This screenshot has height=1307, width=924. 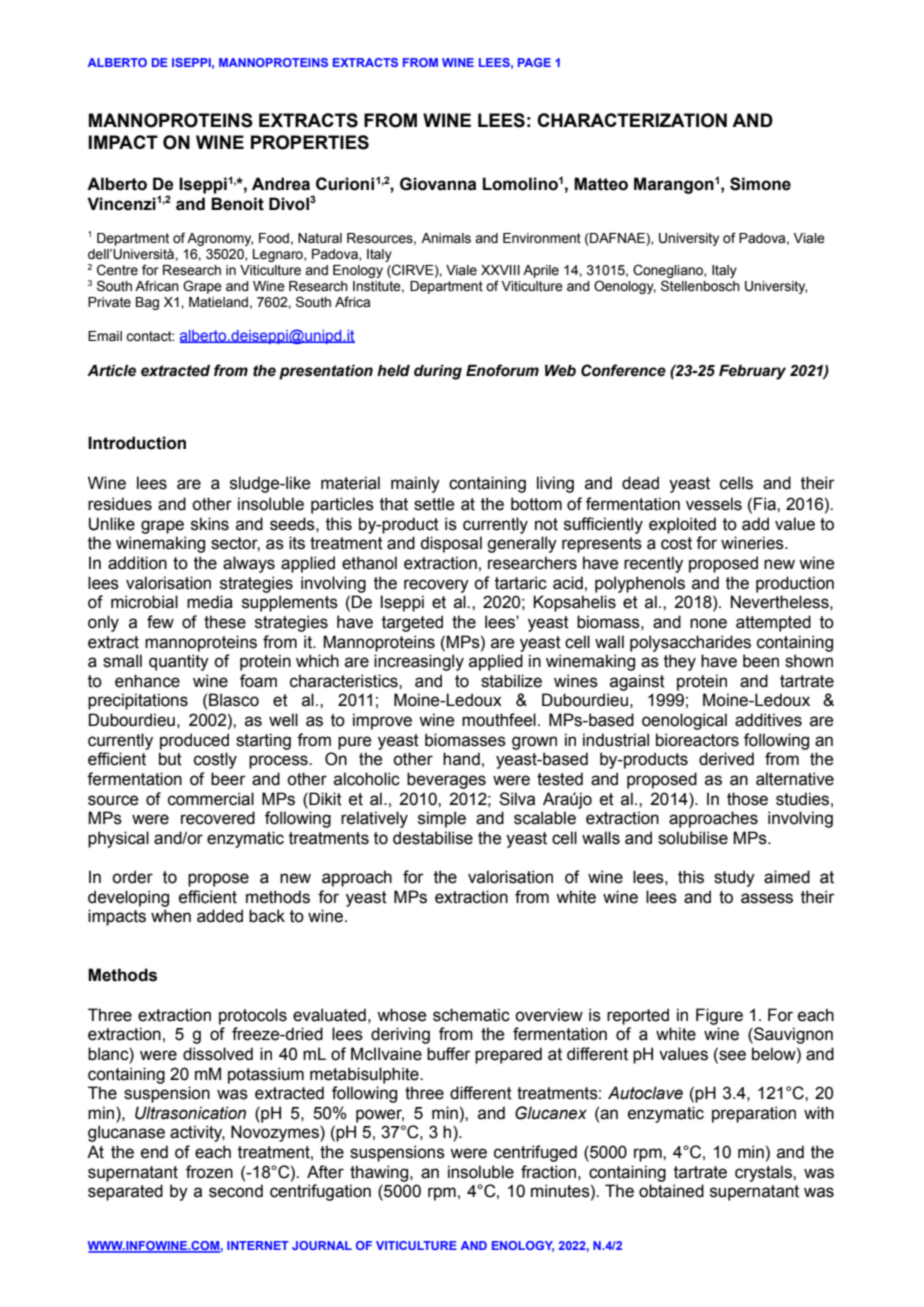 What do you see at coordinates (310, 142) in the screenshot?
I see `PROPERTIES` at bounding box center [310, 142].
